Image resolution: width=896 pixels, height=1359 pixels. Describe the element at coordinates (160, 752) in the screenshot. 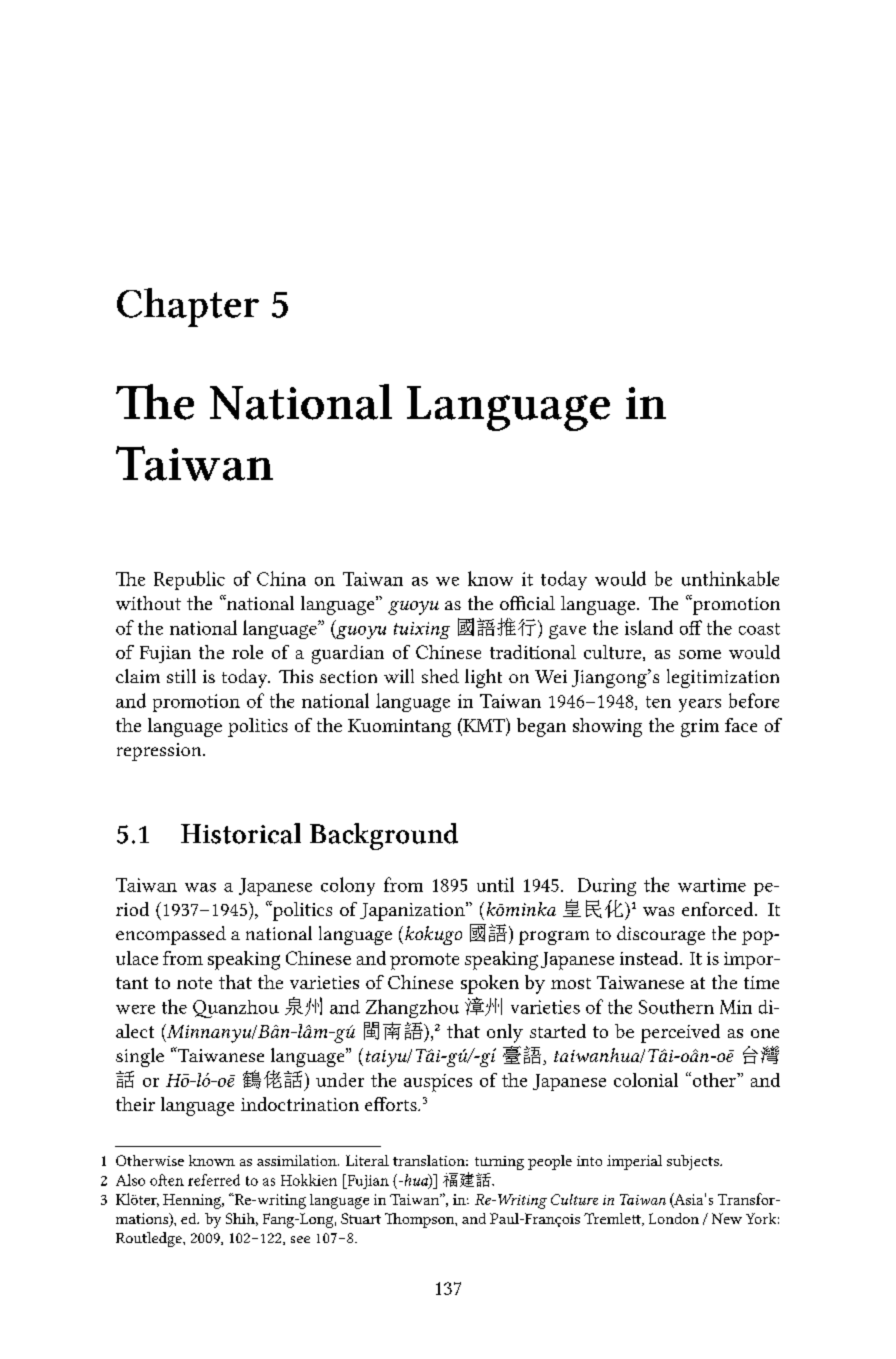

I see `repression` at that location.
